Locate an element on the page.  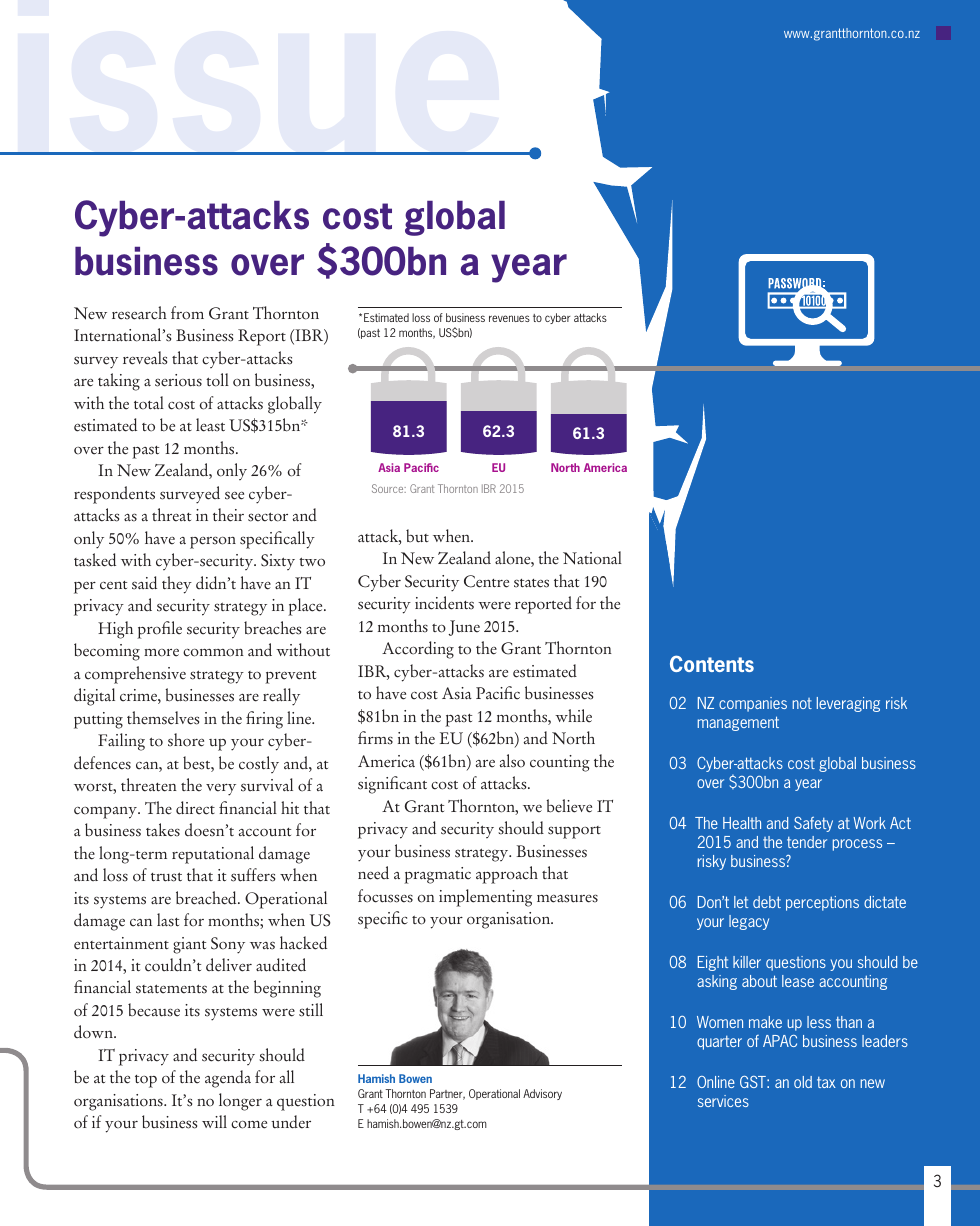
revenues is located at coordinates (509, 318).
